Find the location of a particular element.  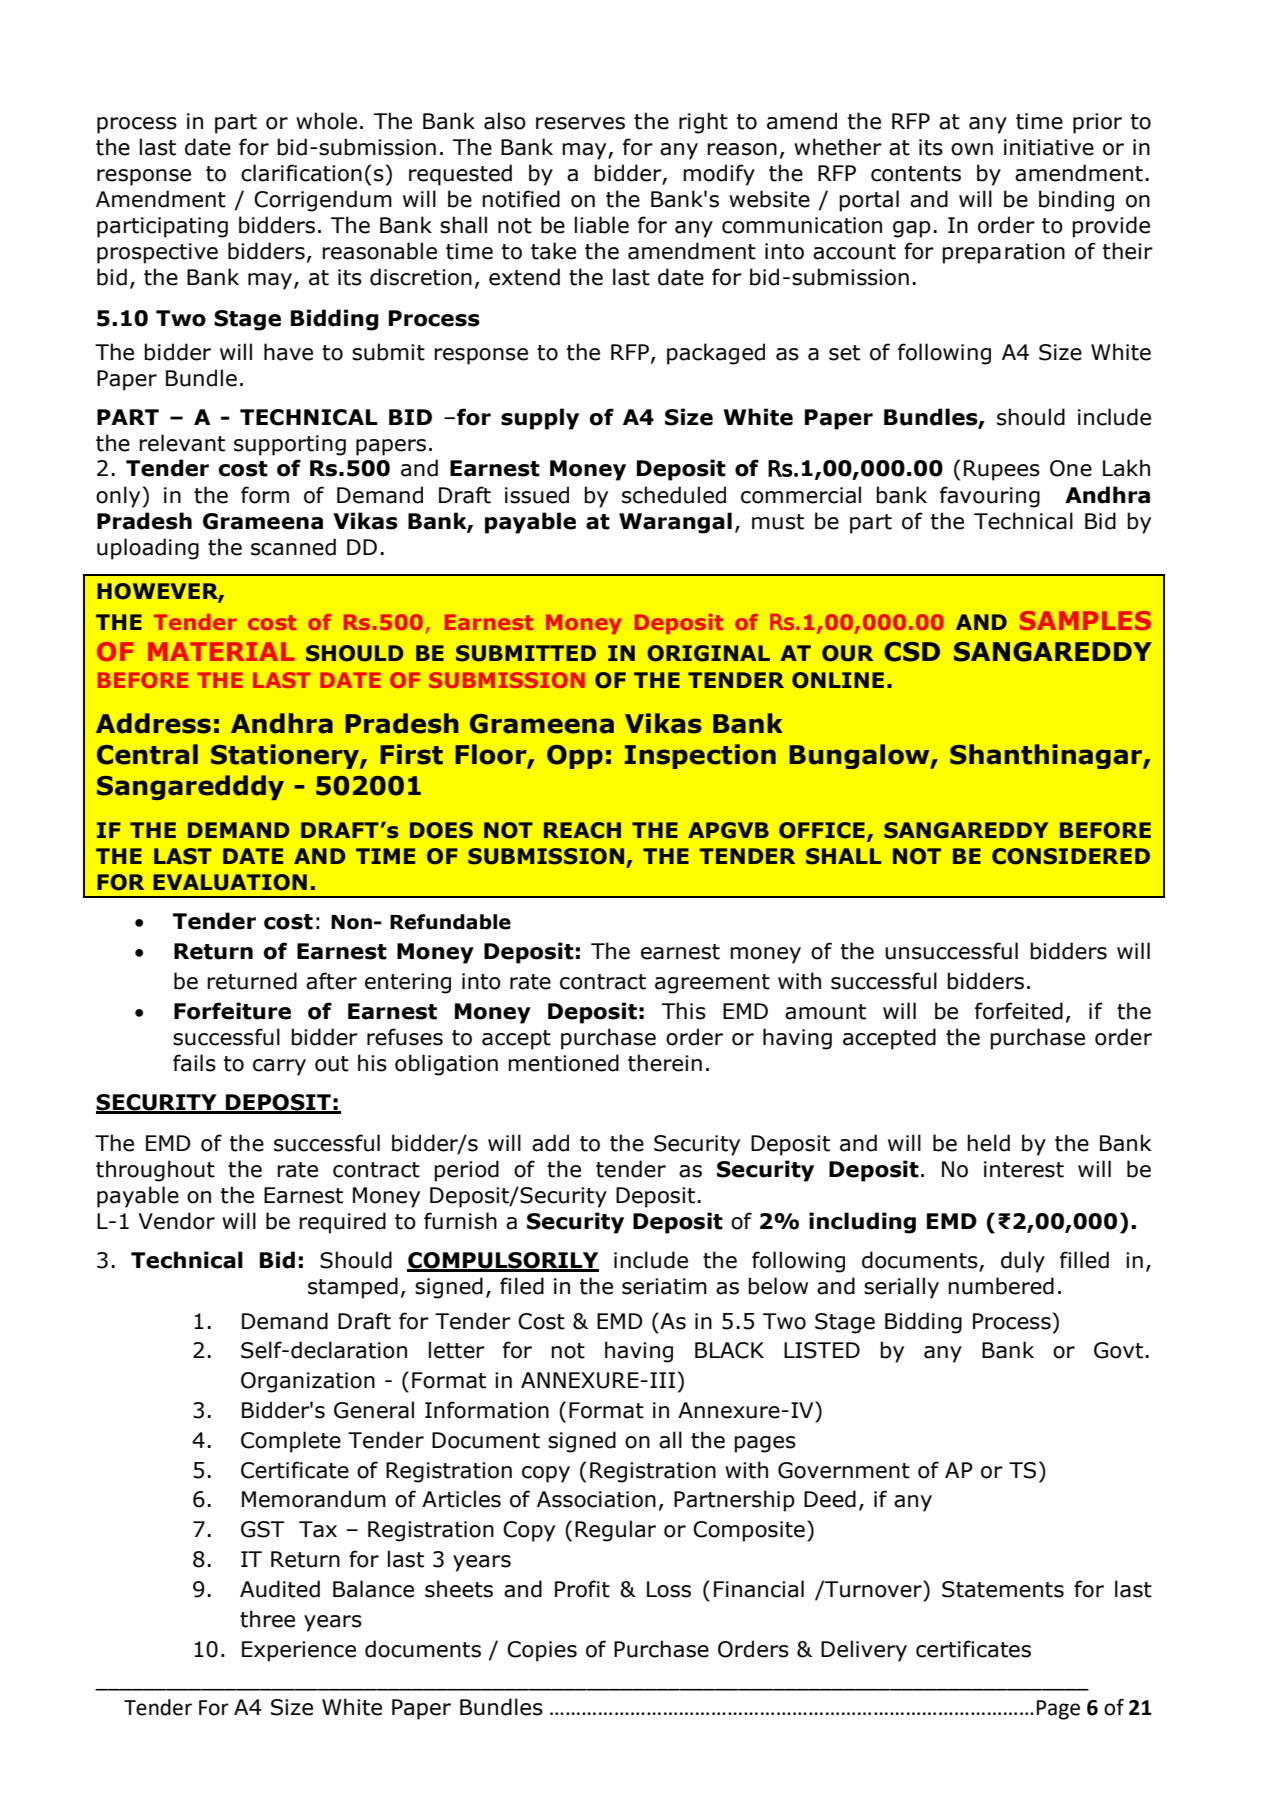

own is located at coordinates (972, 149).
